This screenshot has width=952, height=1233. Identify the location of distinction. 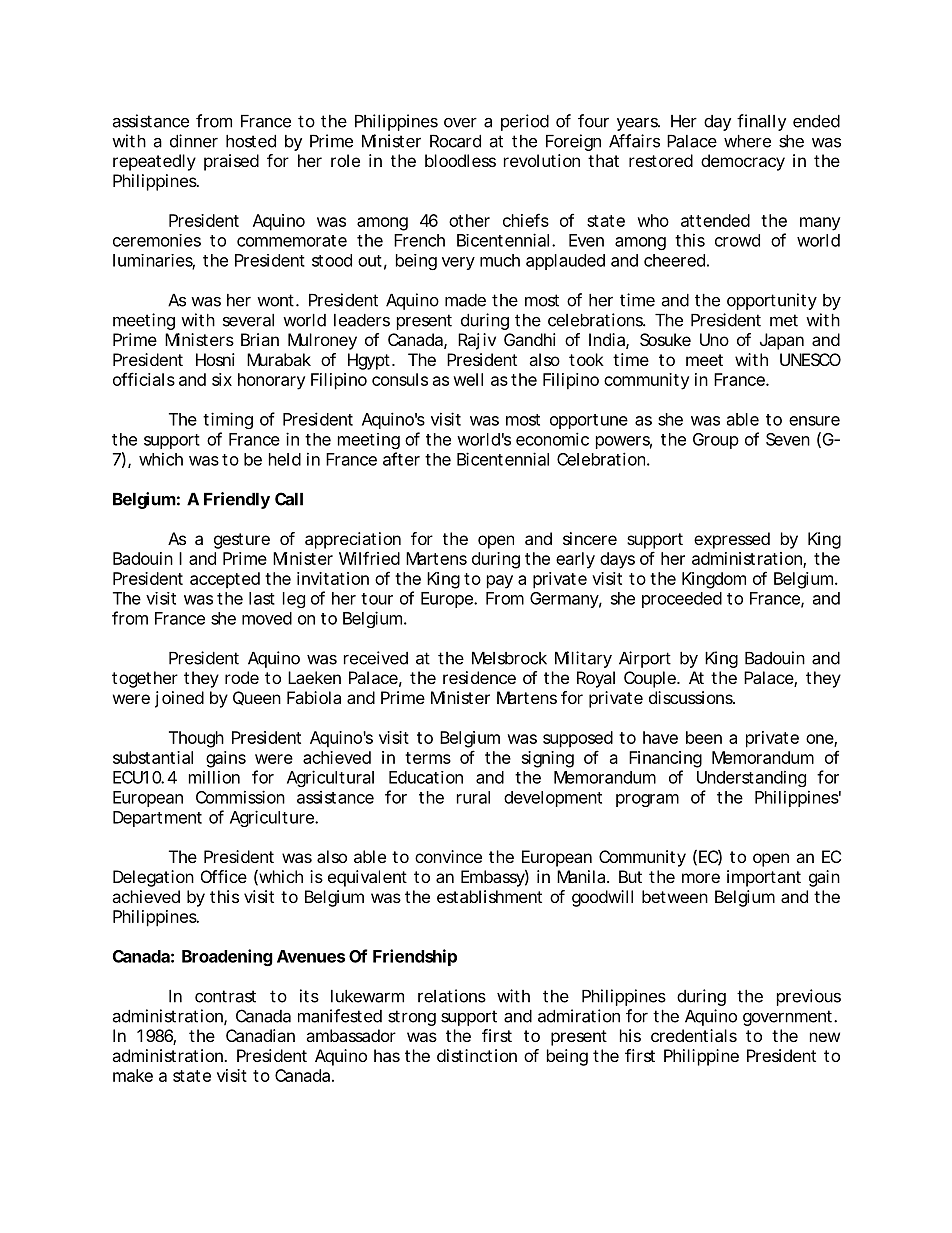
(477, 1055).
